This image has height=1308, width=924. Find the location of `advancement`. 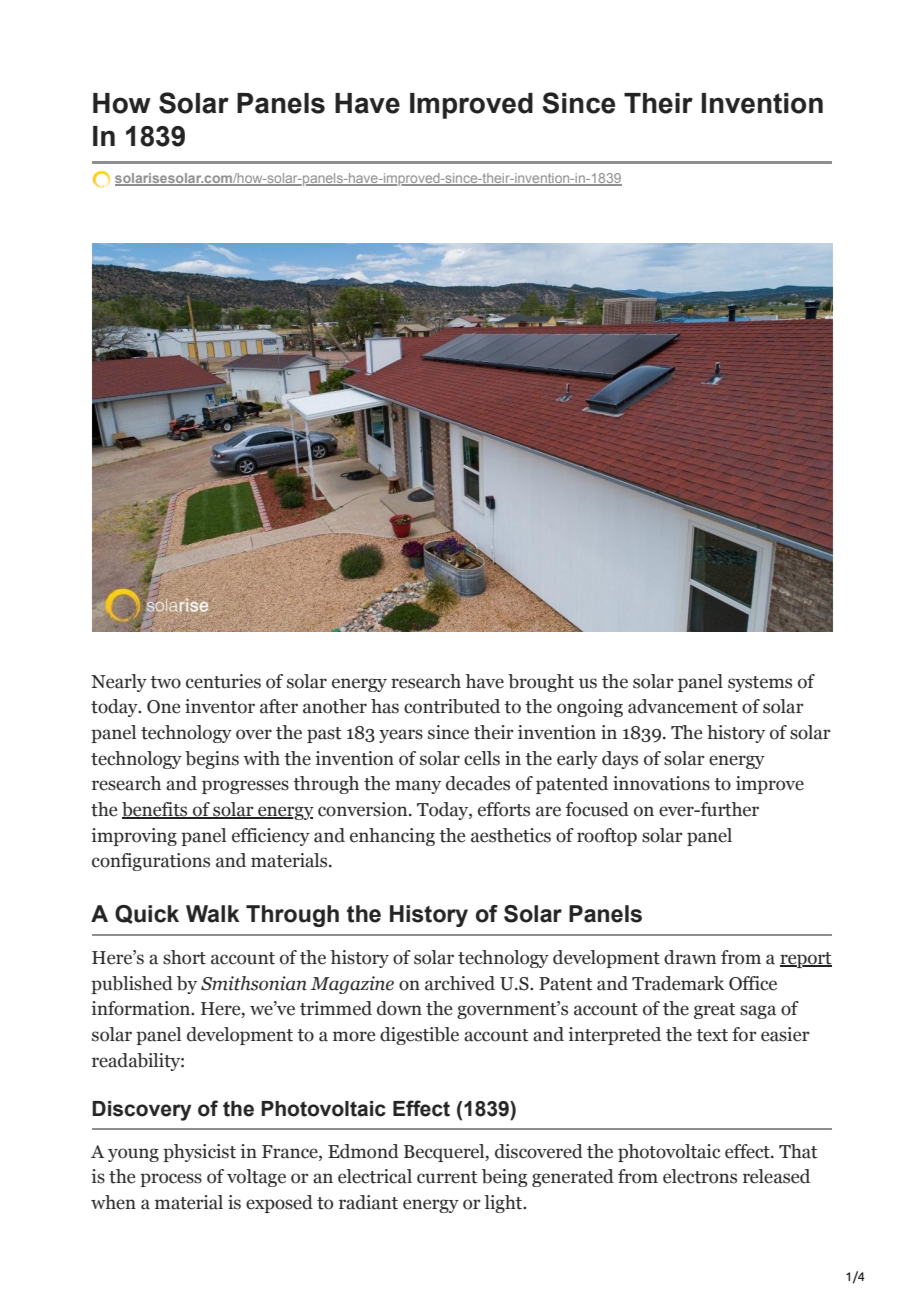

advancement is located at coordinates (683, 706).
